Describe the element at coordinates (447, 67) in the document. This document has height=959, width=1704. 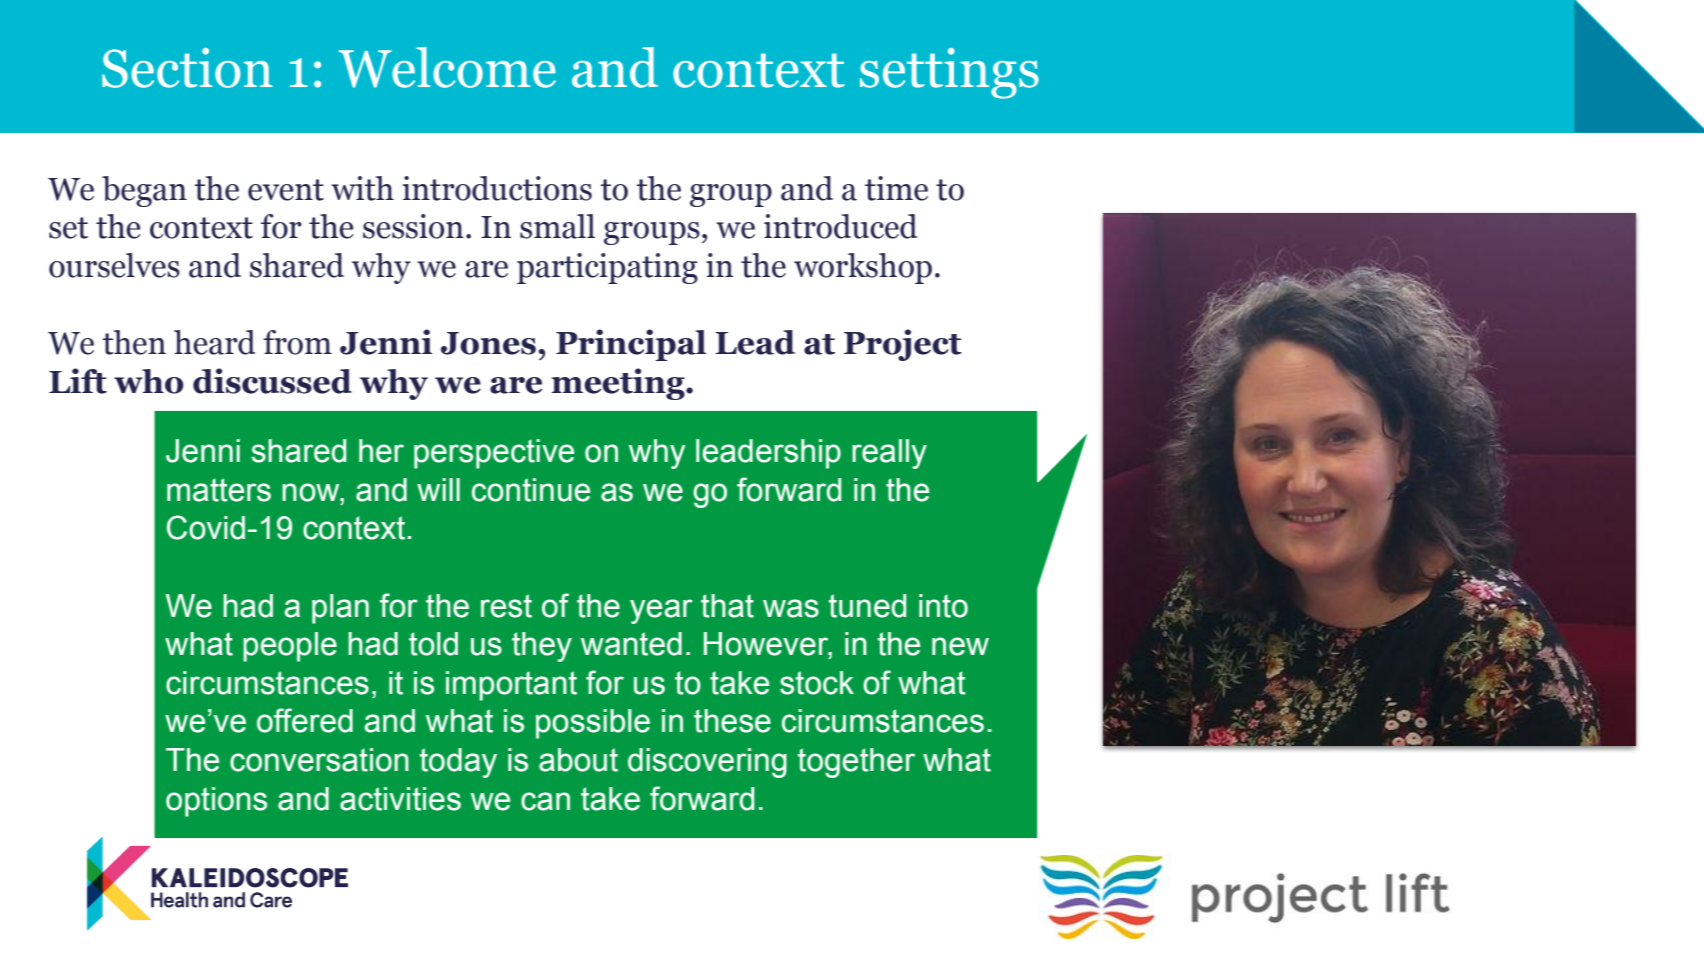
I see `Welcome` at that location.
